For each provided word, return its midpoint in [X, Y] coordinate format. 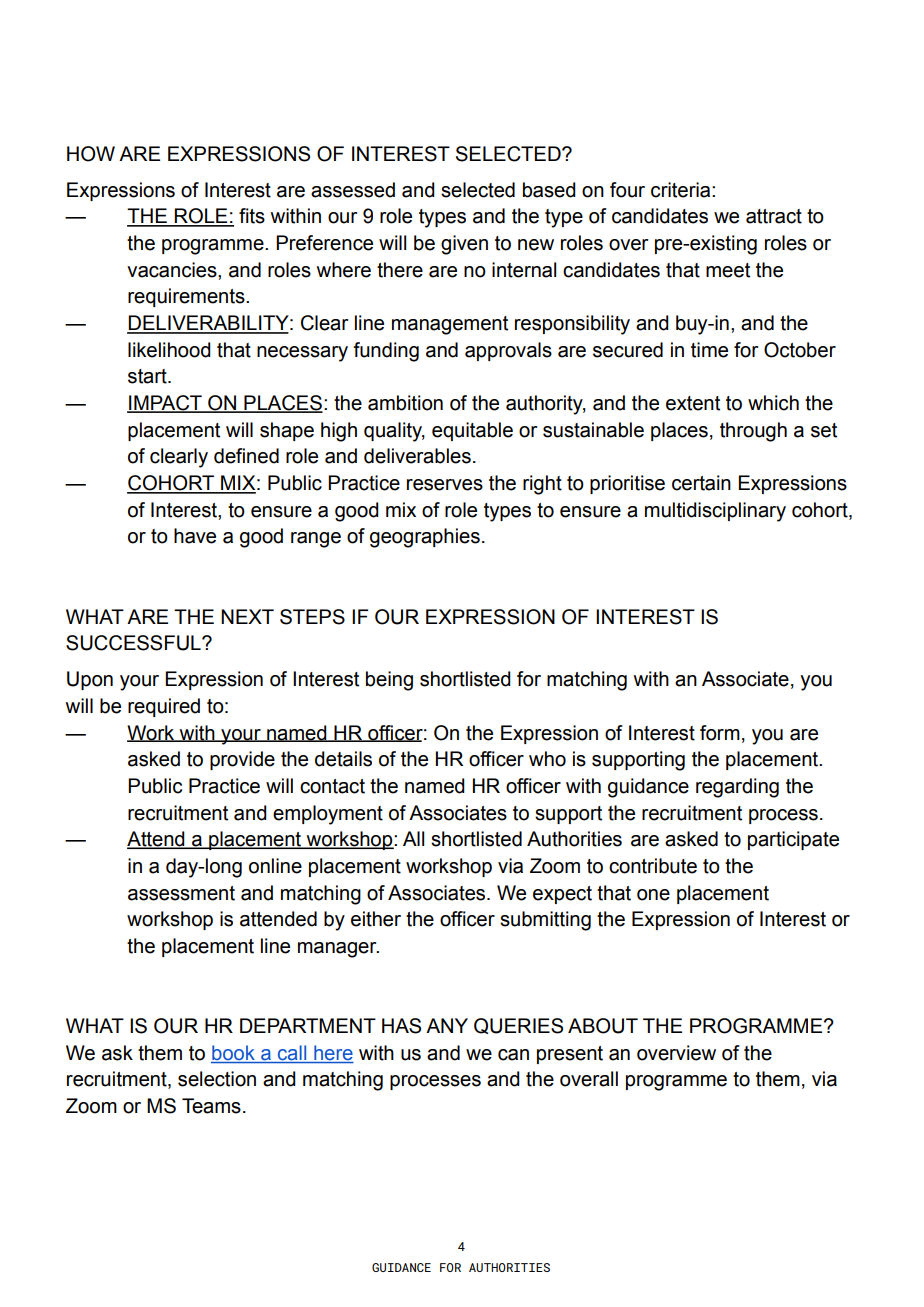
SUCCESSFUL [134, 643]
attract [774, 216]
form [720, 733]
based [549, 190]
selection [217, 1079]
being [389, 681]
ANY [447, 1025]
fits [252, 216]
